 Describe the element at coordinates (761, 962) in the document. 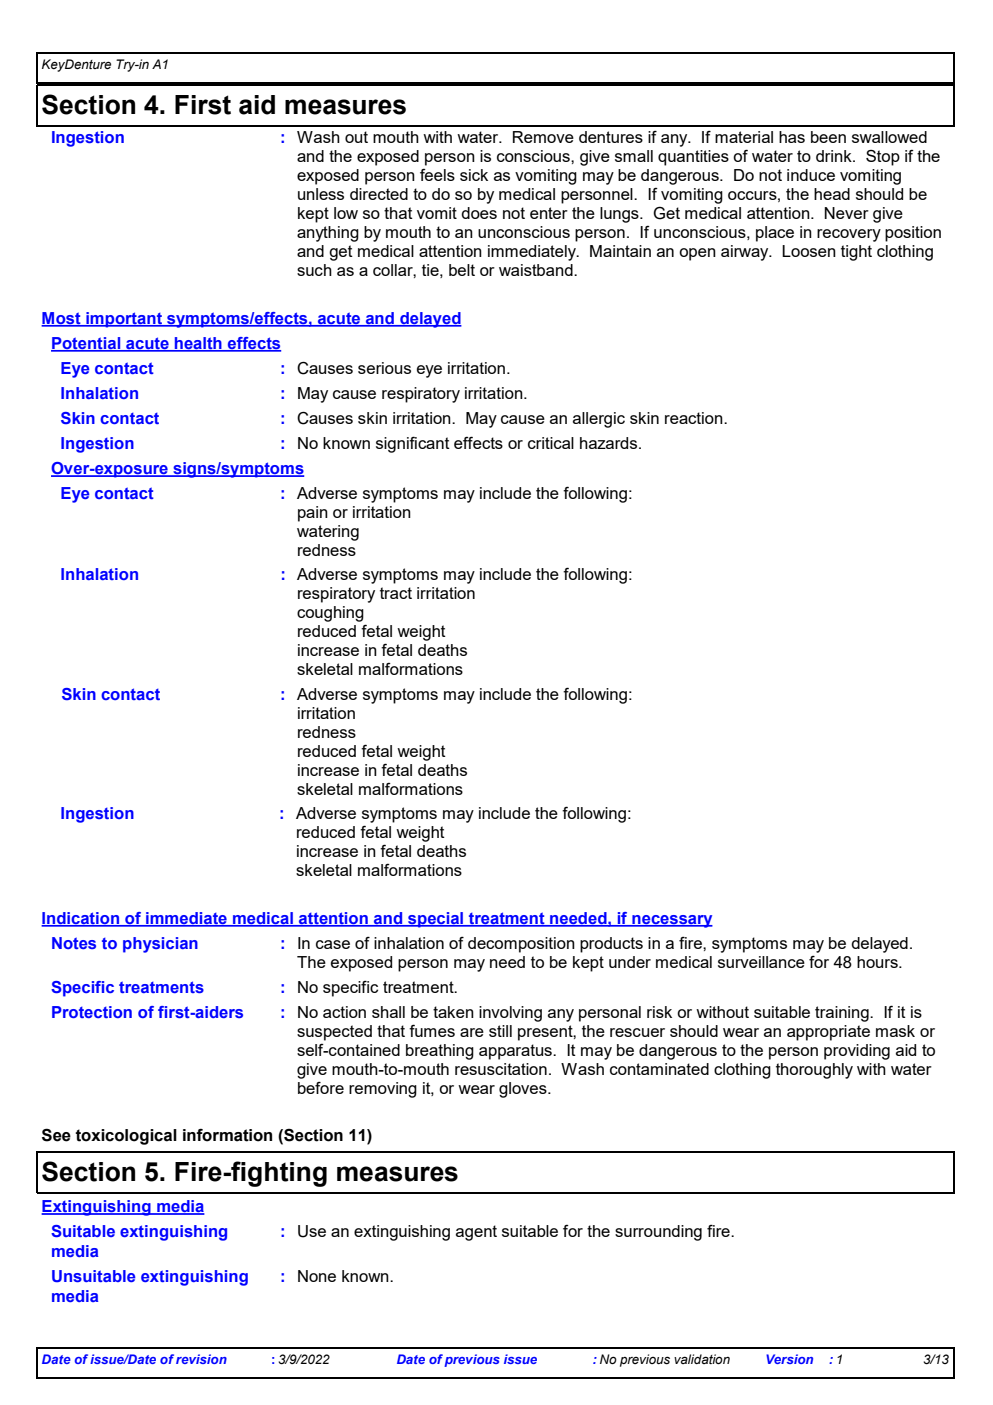

I see `surveillance` at that location.
